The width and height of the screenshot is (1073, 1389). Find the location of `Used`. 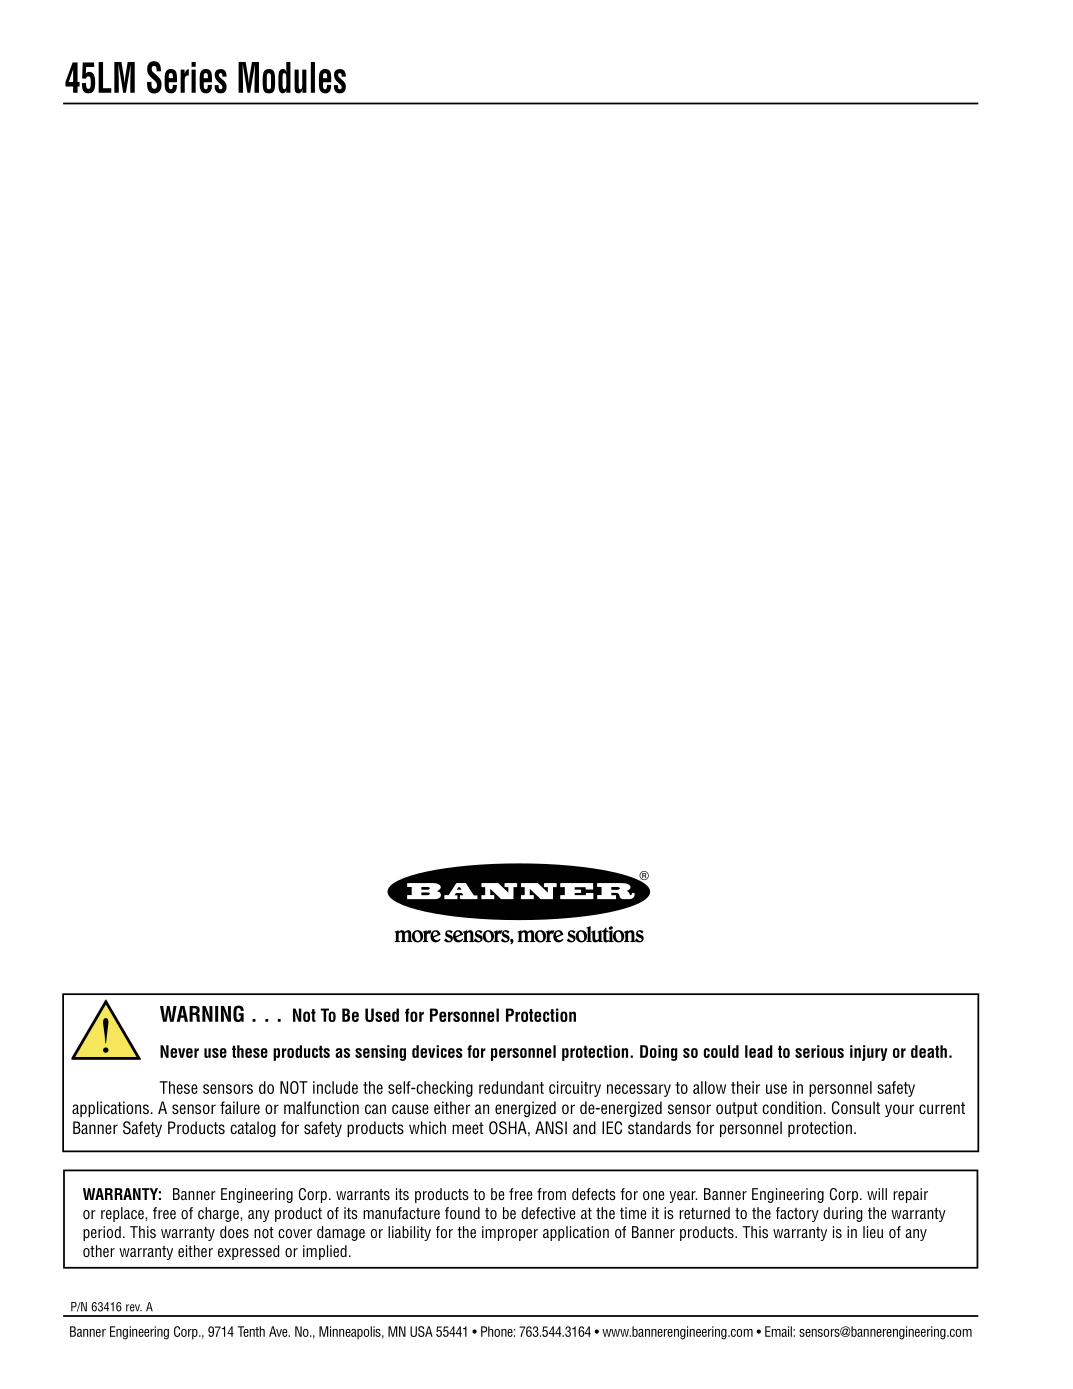

Used is located at coordinates (382, 1015).
